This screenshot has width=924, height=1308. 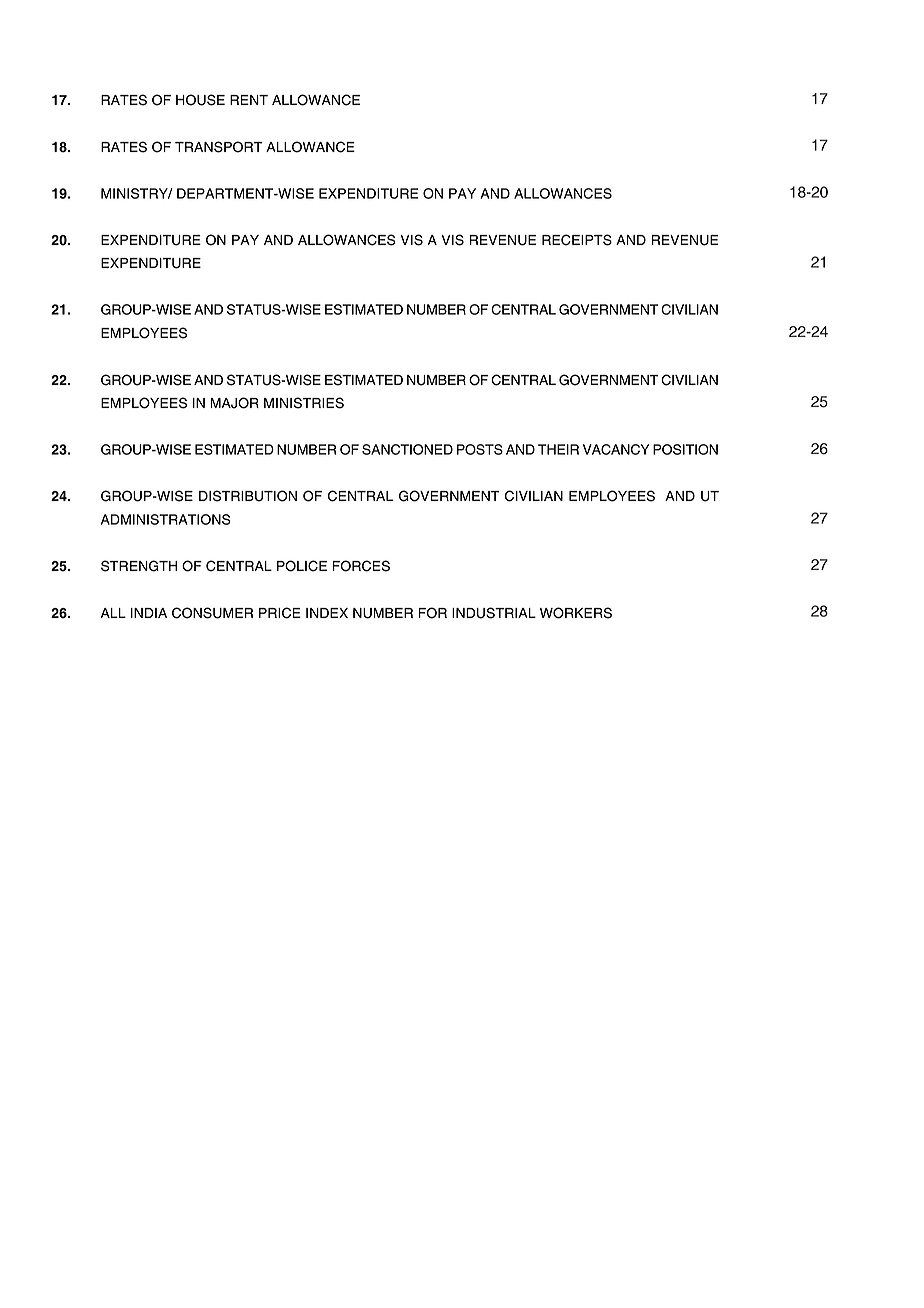 What do you see at coordinates (248, 496) in the screenshot?
I see `DISTRIBUTION` at bounding box center [248, 496].
